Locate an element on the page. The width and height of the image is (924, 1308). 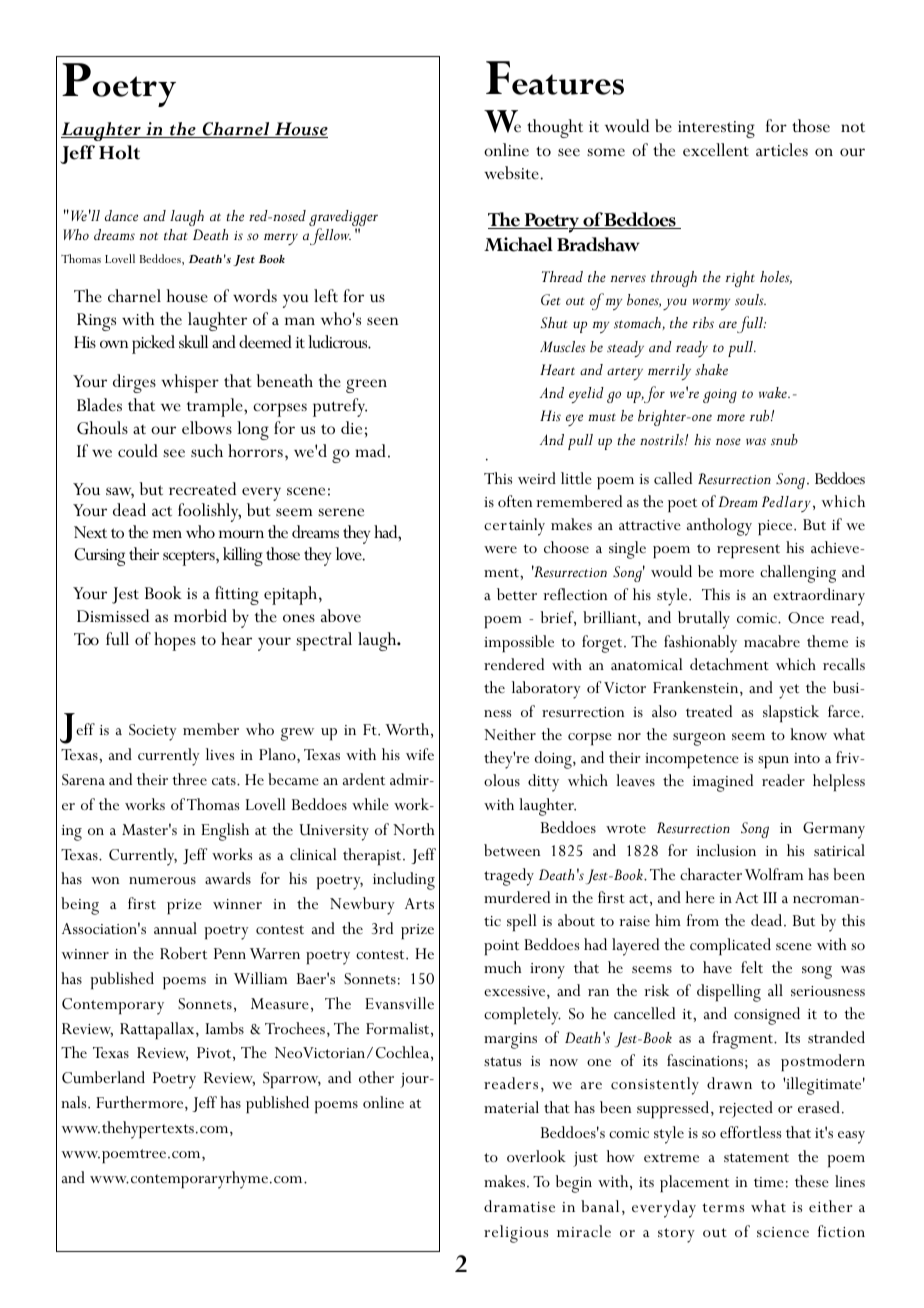
yet is located at coordinates (789, 691).
